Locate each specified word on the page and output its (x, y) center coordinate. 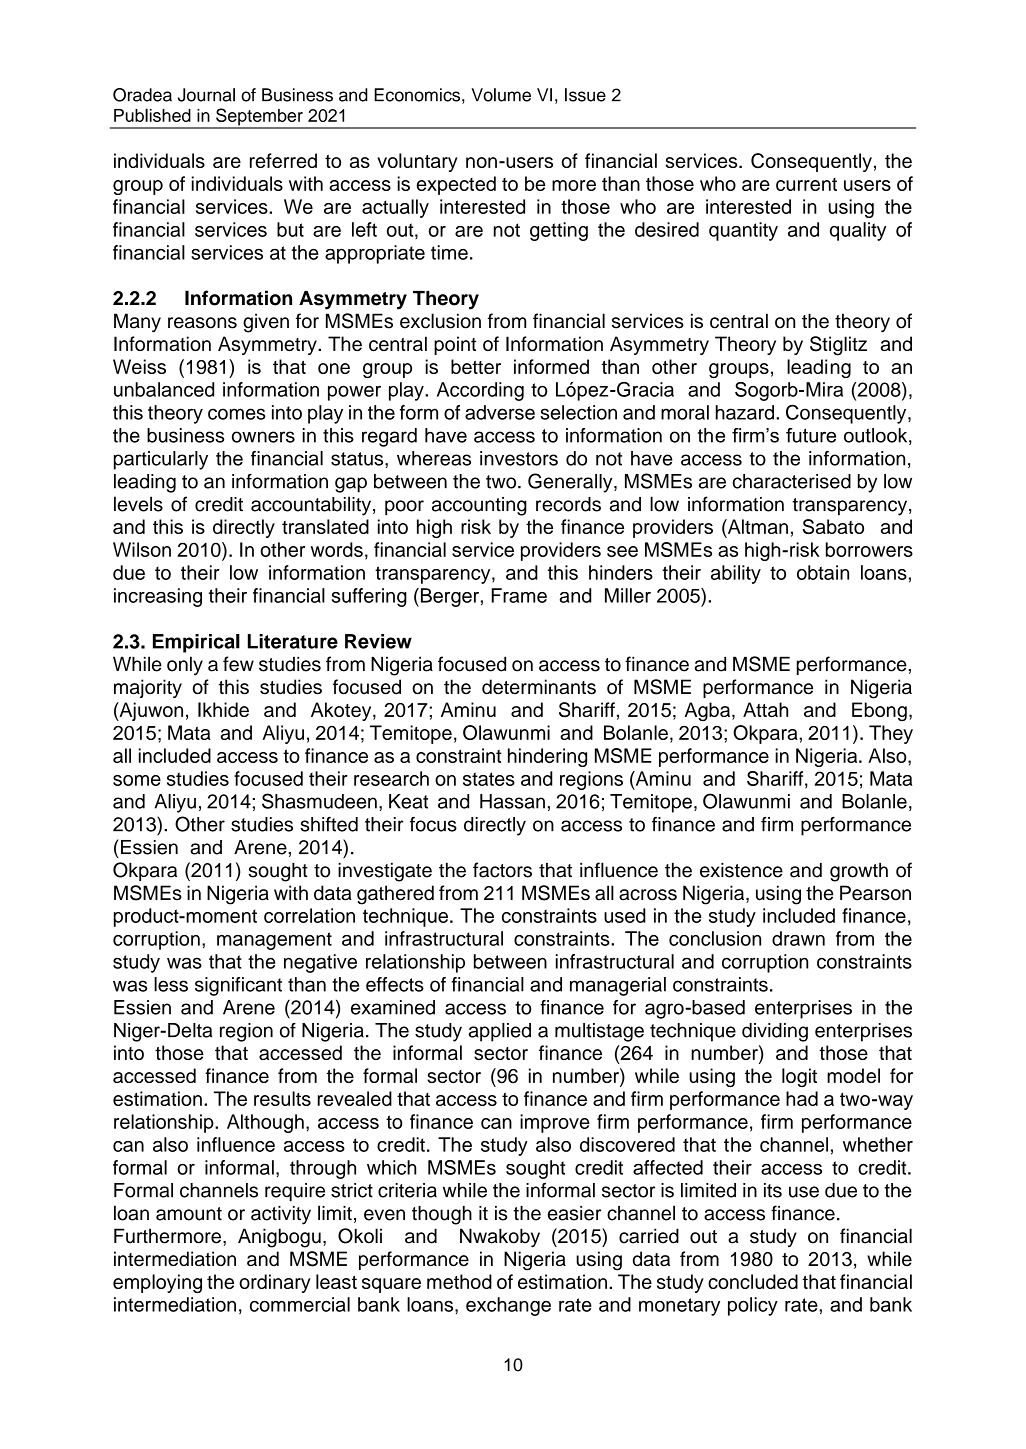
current (806, 184)
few (238, 664)
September (259, 118)
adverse (500, 412)
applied (500, 1032)
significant (238, 986)
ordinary (275, 1283)
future (811, 435)
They (891, 734)
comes (237, 414)
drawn (798, 938)
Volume (501, 95)
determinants (539, 687)
